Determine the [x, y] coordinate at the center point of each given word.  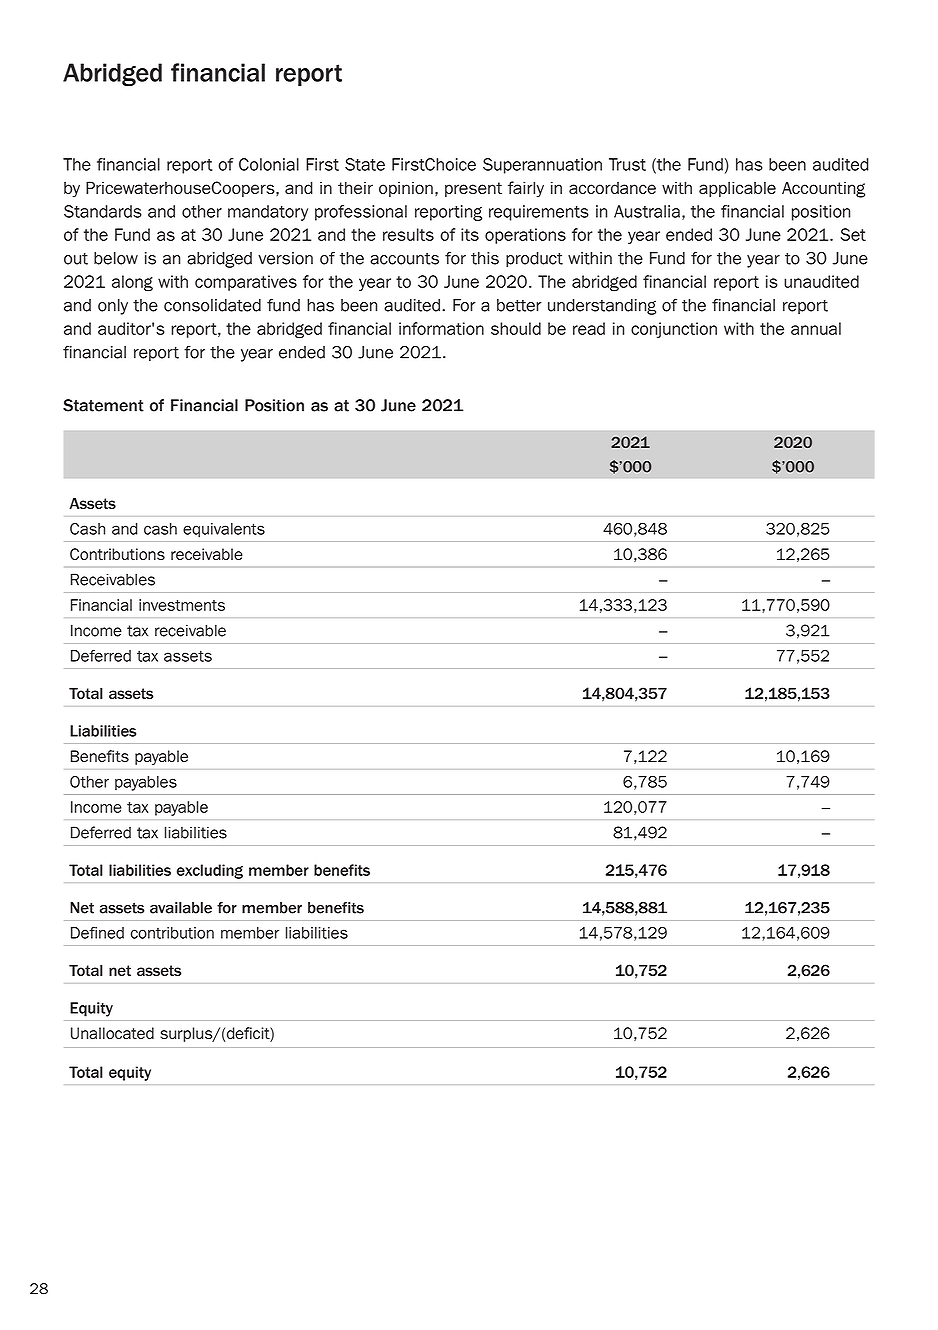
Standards [103, 211]
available [181, 908]
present [473, 189]
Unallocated [112, 1033]
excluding [210, 871]
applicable [737, 189]
